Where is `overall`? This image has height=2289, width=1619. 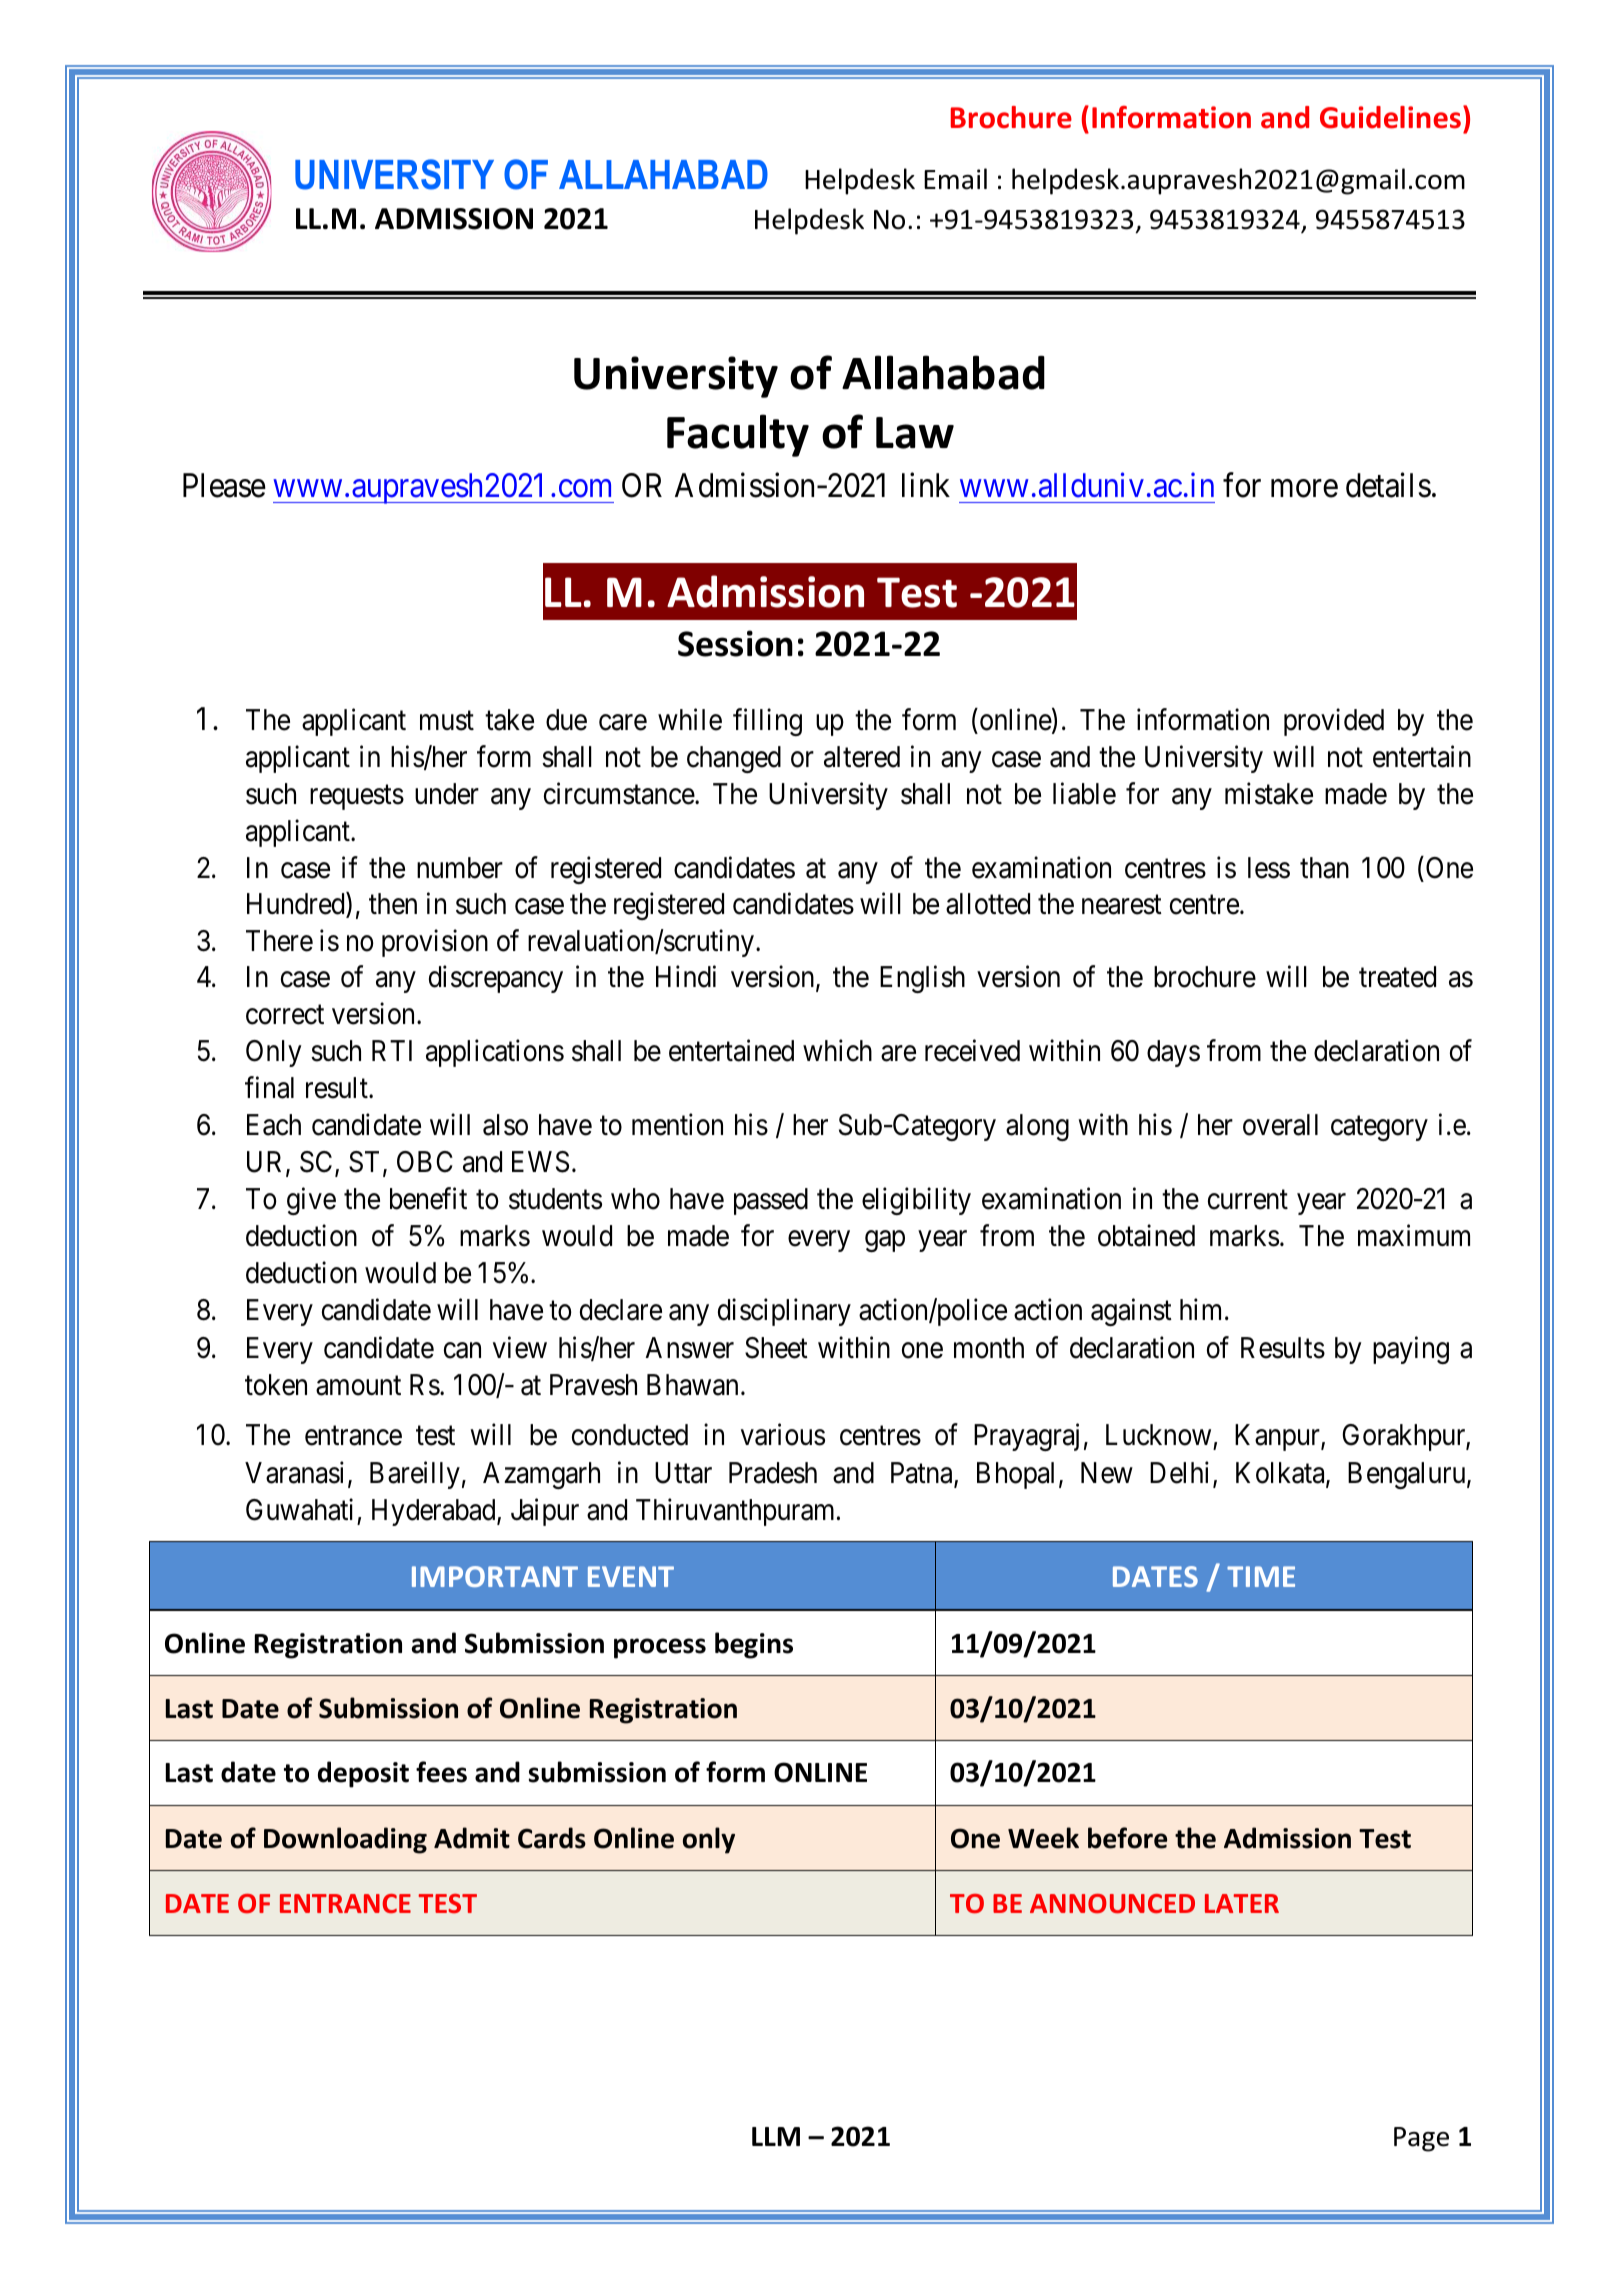
overall is located at coordinates (1280, 1125).
